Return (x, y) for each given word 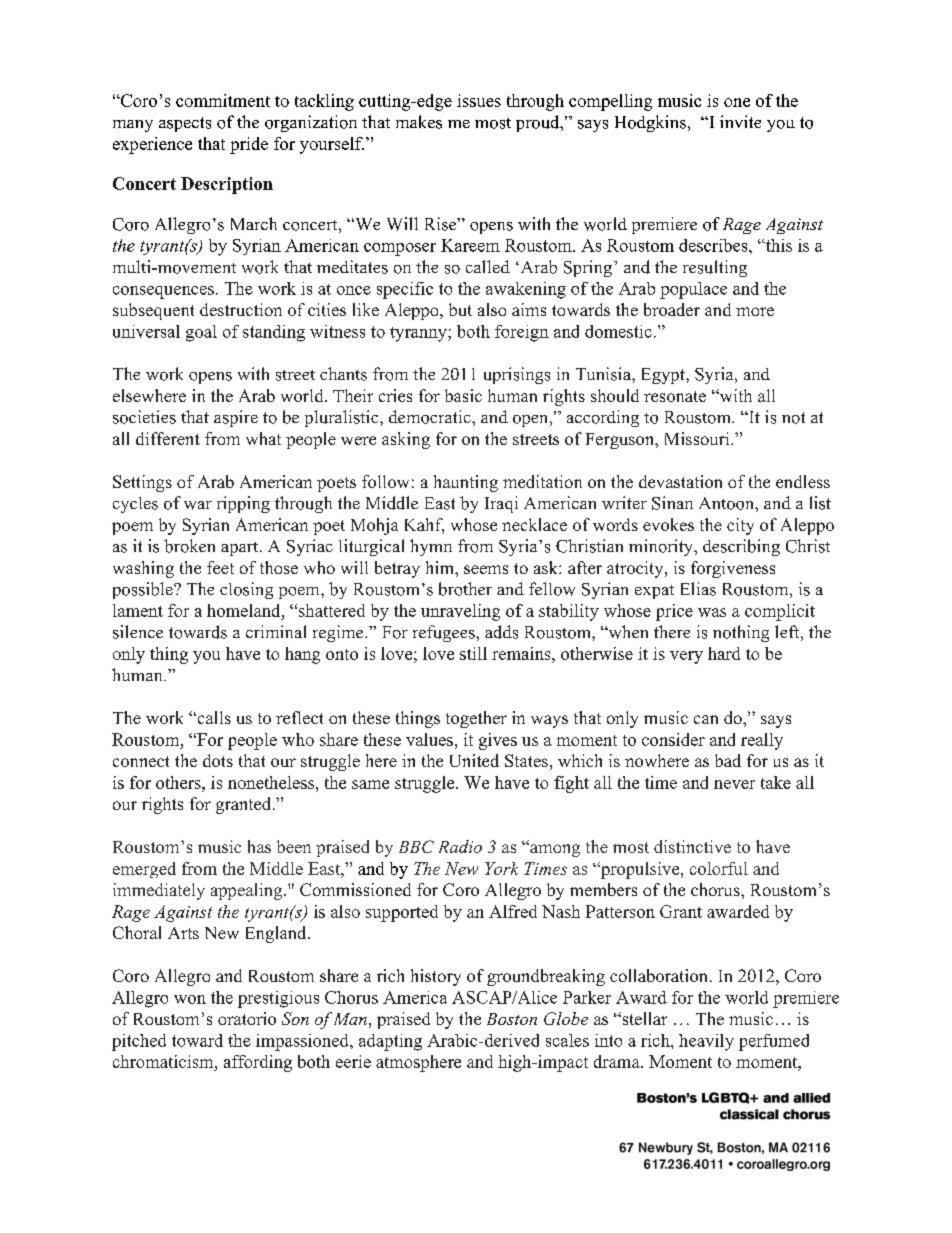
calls (213, 717)
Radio (460, 846)
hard (724, 653)
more (755, 311)
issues (479, 100)
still (473, 653)
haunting (466, 483)
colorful (719, 868)
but (460, 309)
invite (740, 121)
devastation (680, 481)
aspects (185, 124)
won (190, 999)
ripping (243, 504)
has (259, 846)
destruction (241, 309)
